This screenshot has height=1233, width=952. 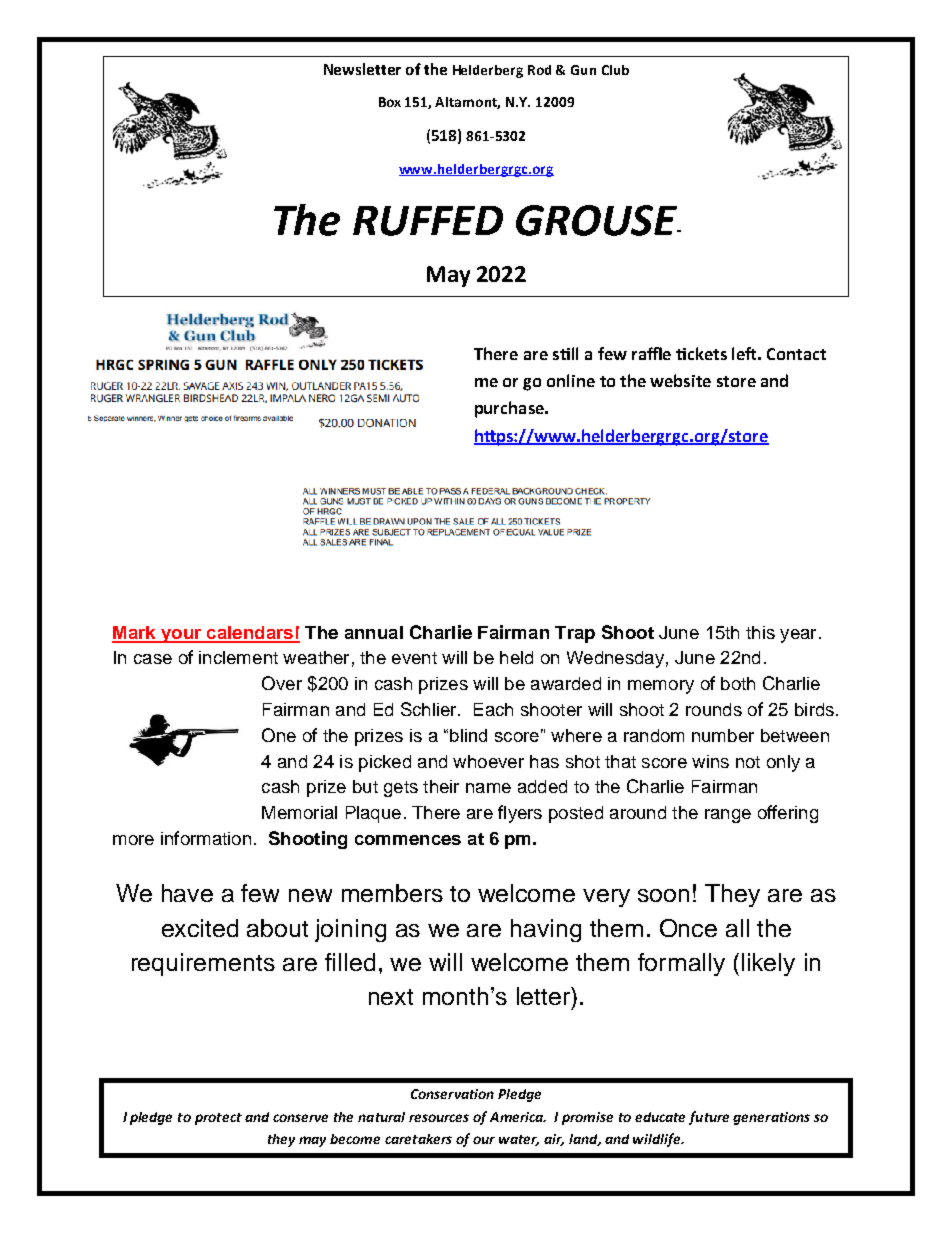 What do you see at coordinates (539, 70) in the screenshot?
I see `Rod` at bounding box center [539, 70].
